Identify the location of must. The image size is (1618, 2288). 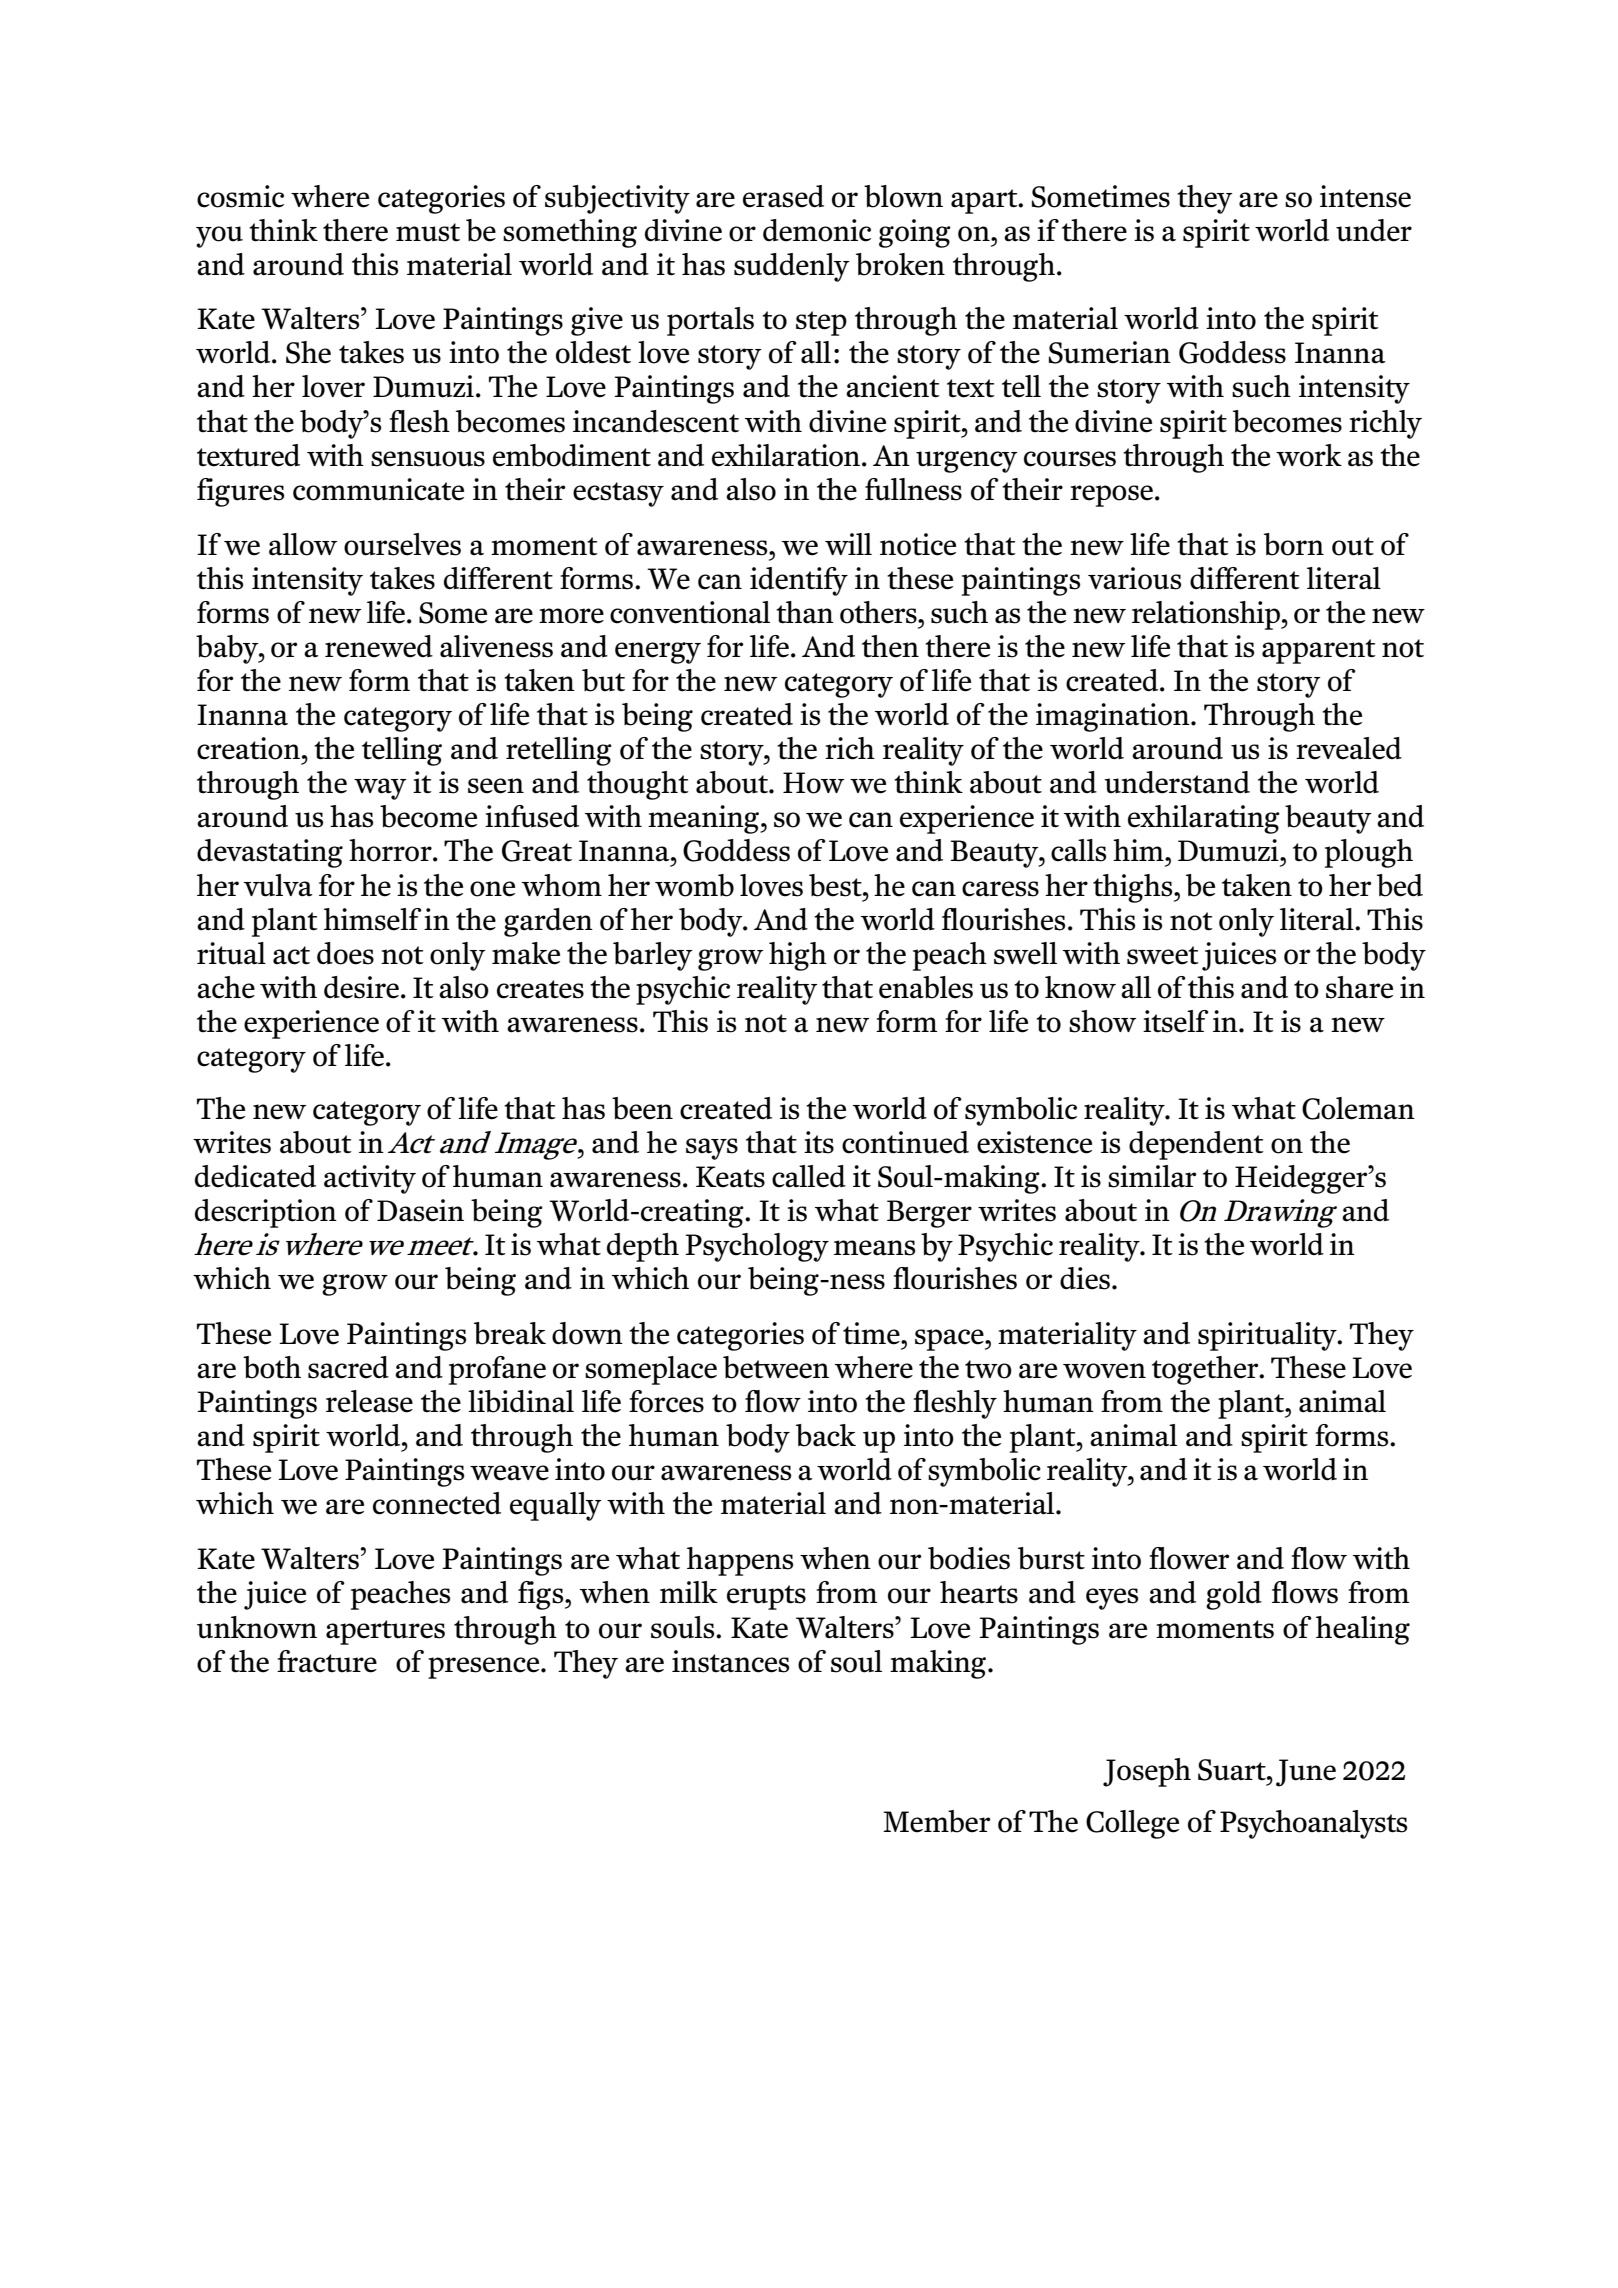
(428, 232).
